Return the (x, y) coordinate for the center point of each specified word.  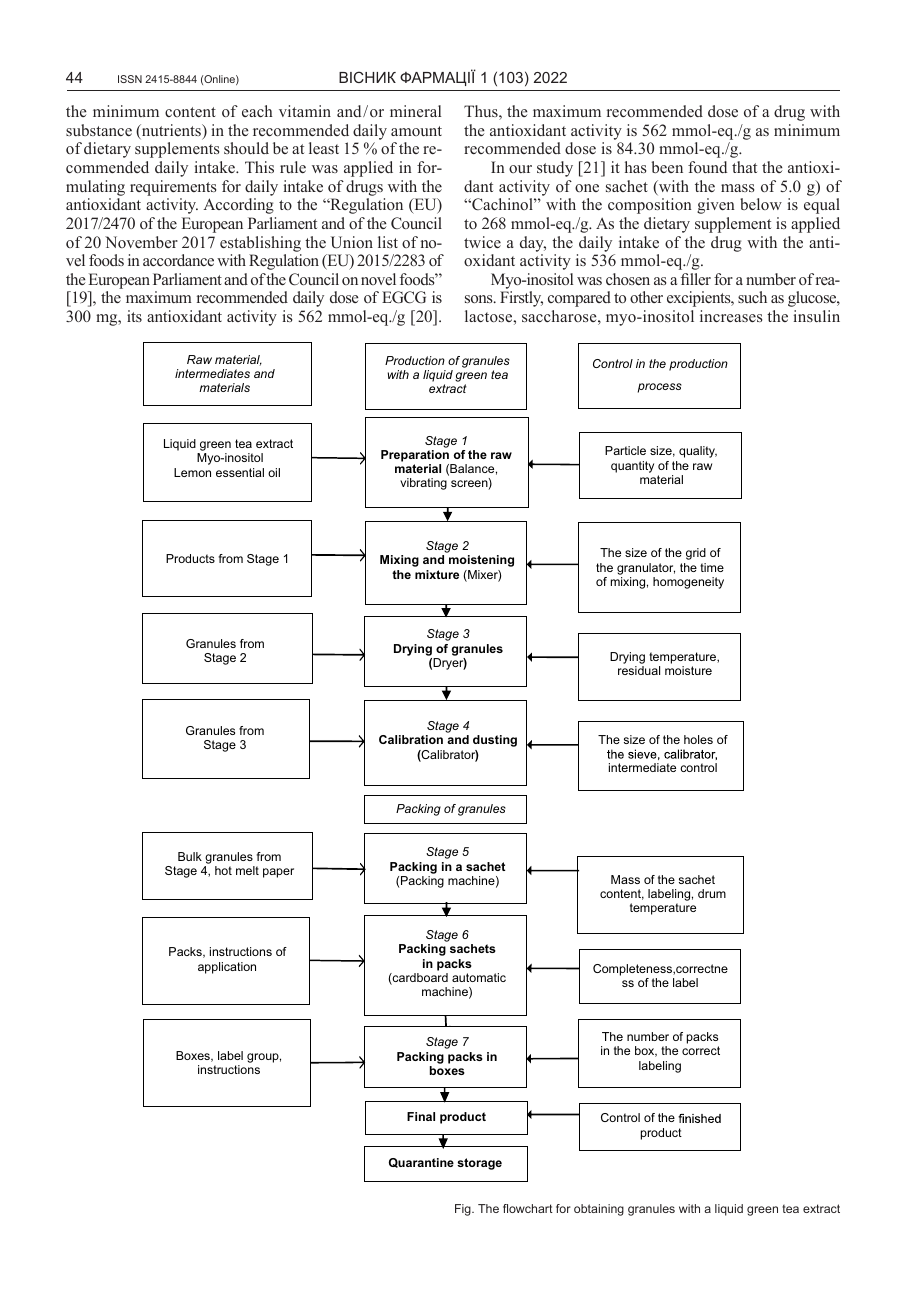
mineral (415, 111)
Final (421, 1116)
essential (240, 472)
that (744, 167)
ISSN (130, 79)
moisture (688, 670)
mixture (437, 574)
